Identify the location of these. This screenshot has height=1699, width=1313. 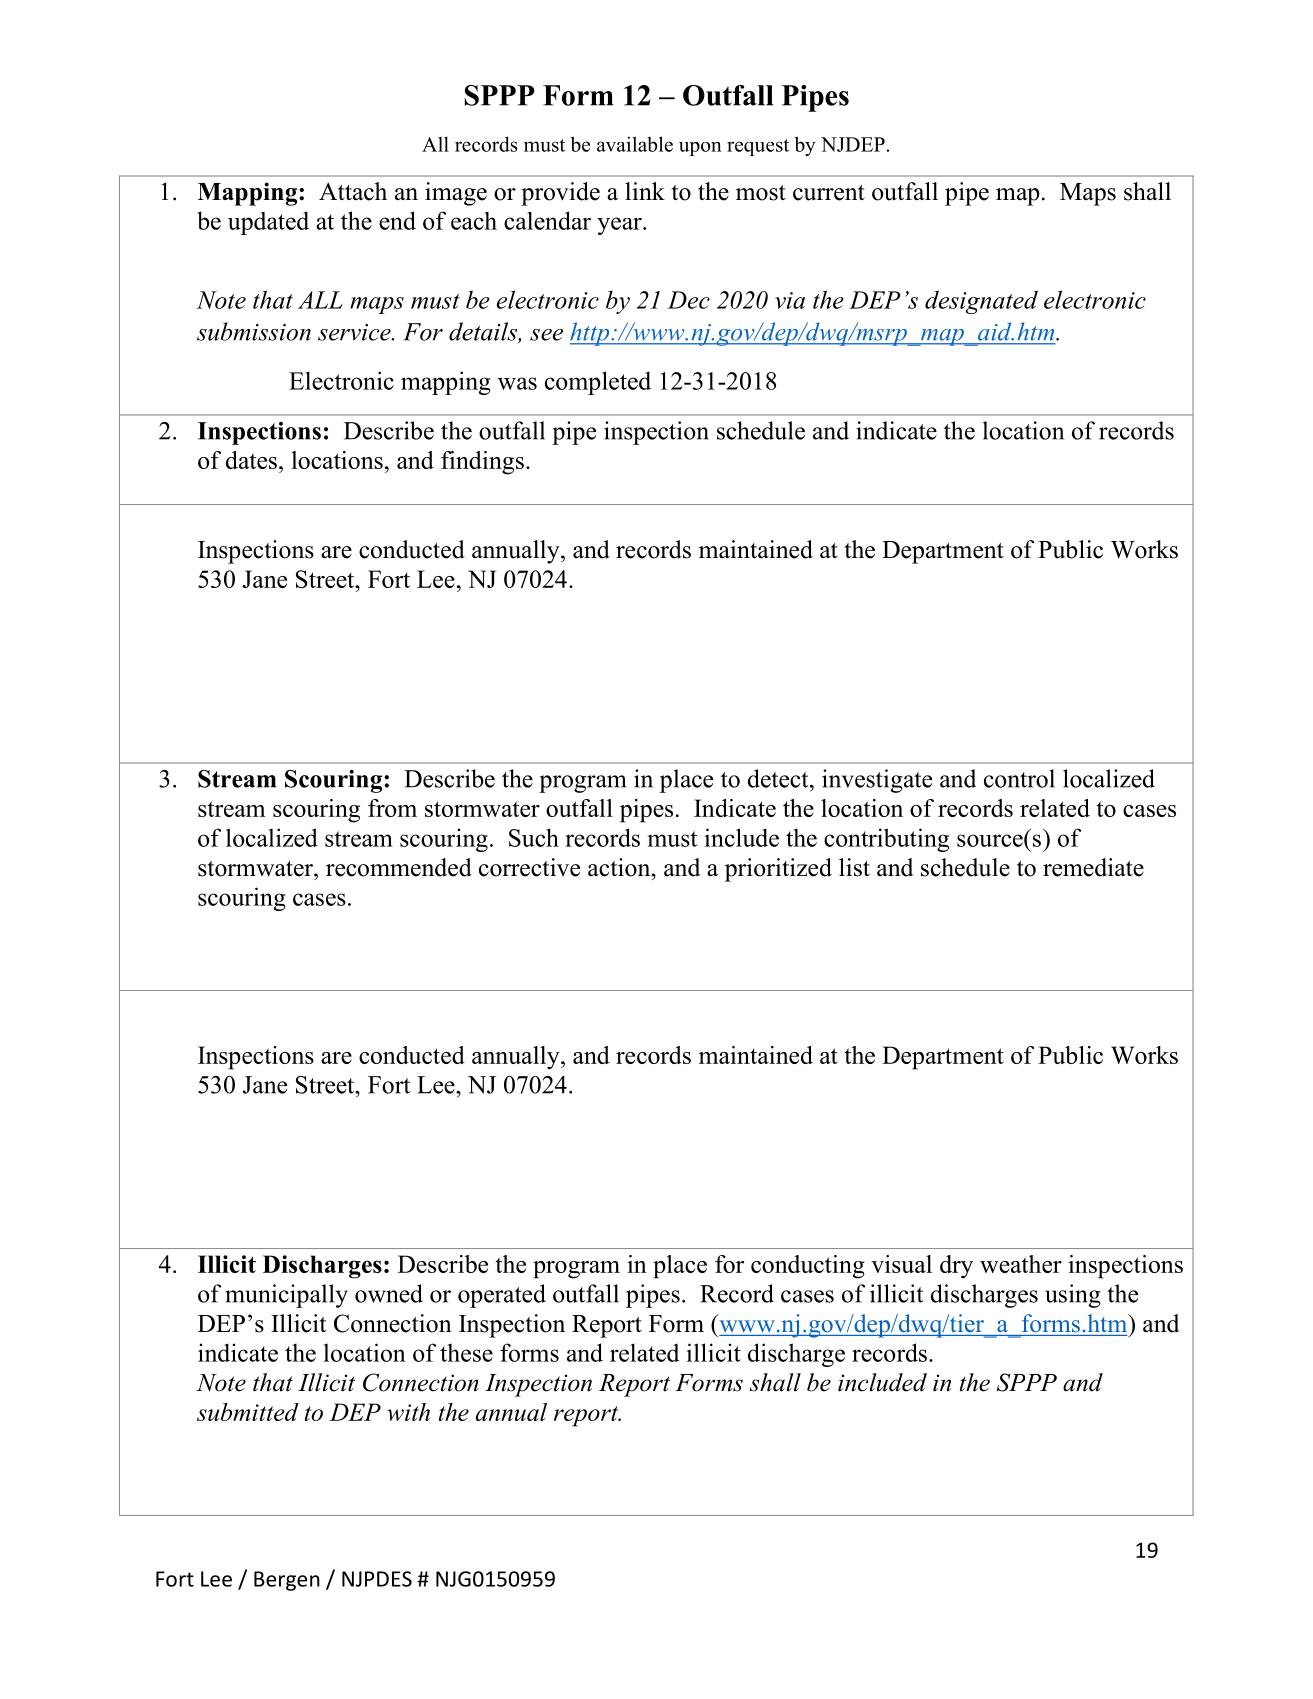
(466, 1352).
